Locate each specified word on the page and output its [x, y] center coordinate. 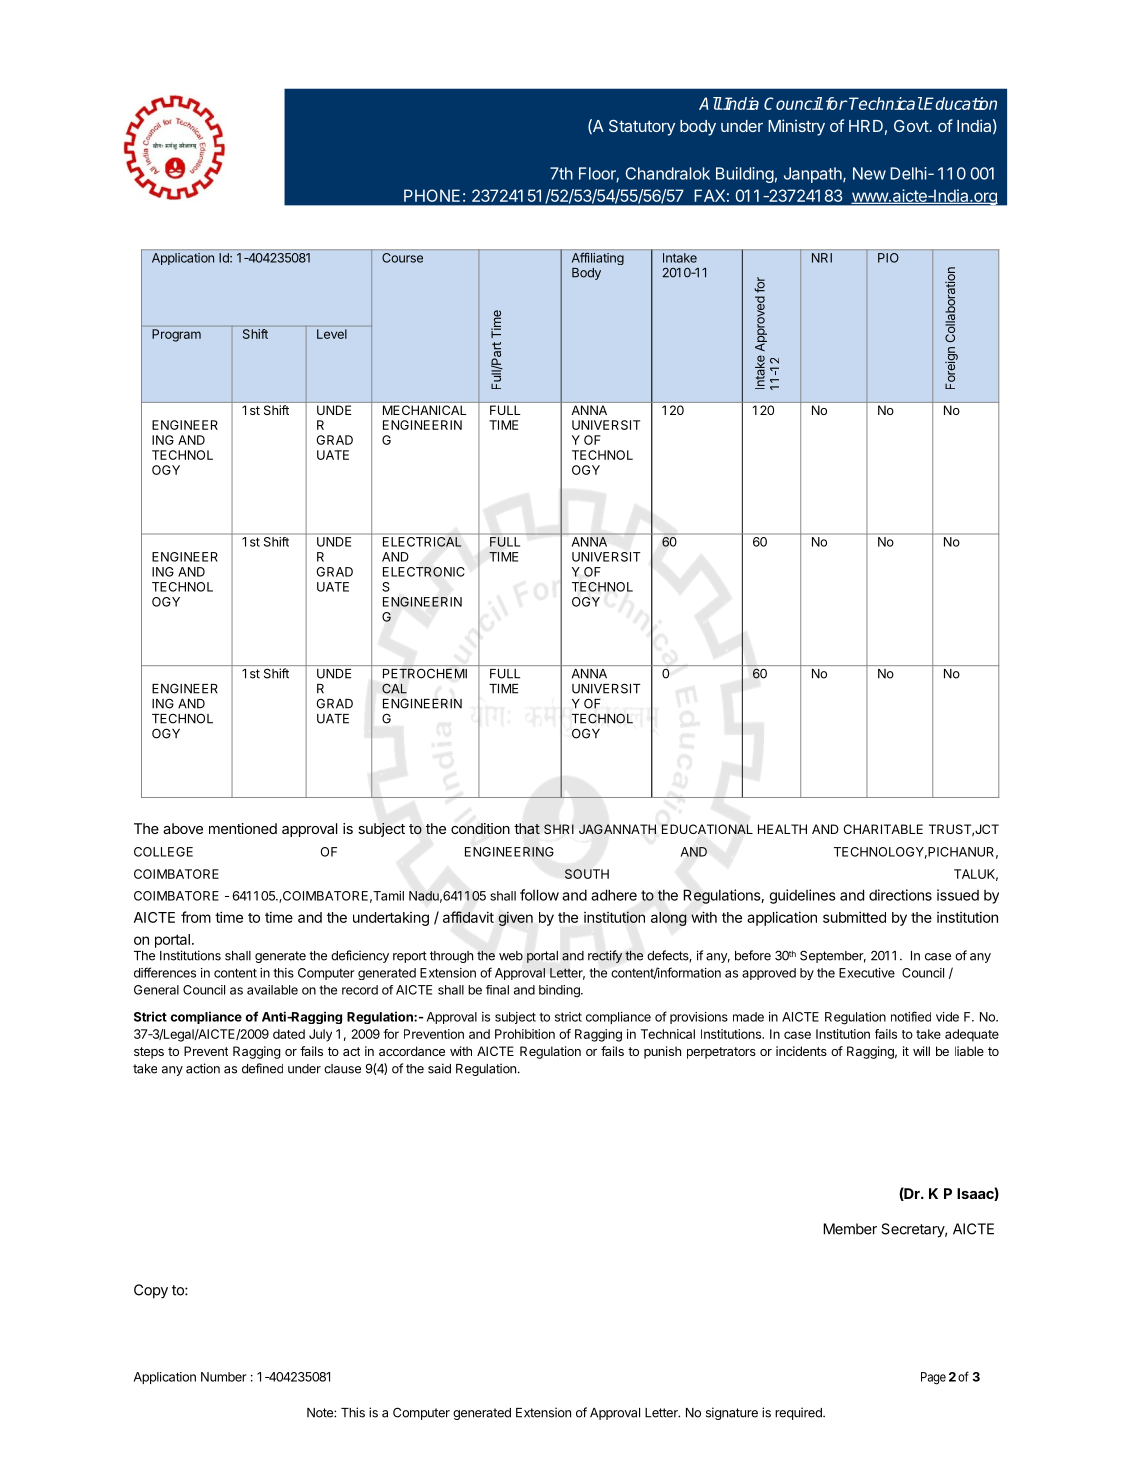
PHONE [432, 195]
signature [732, 1413]
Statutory [642, 128]
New [869, 173]
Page [933, 1378]
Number [224, 1377]
